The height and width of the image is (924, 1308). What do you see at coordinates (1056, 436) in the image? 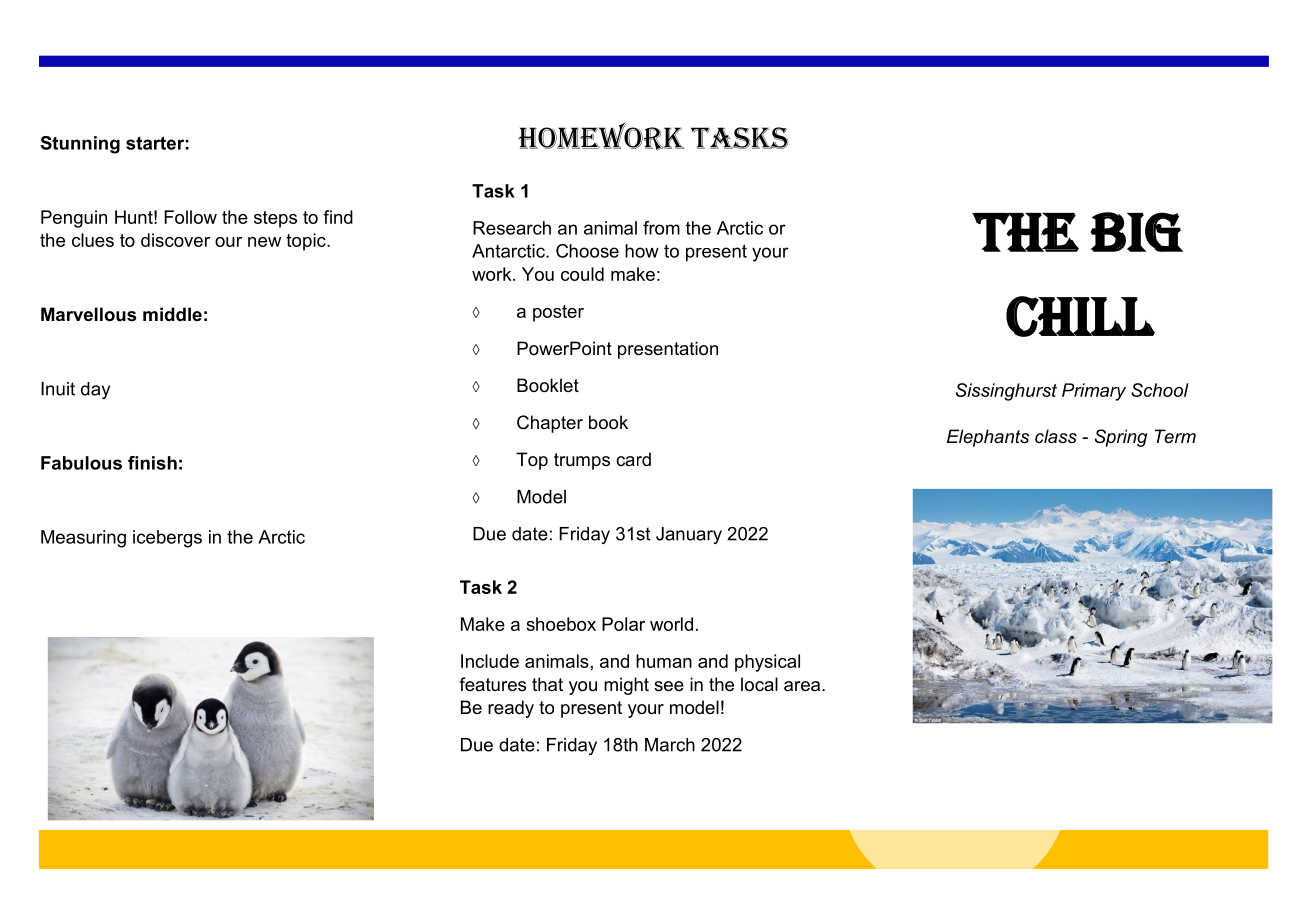
I see `class` at bounding box center [1056, 436].
